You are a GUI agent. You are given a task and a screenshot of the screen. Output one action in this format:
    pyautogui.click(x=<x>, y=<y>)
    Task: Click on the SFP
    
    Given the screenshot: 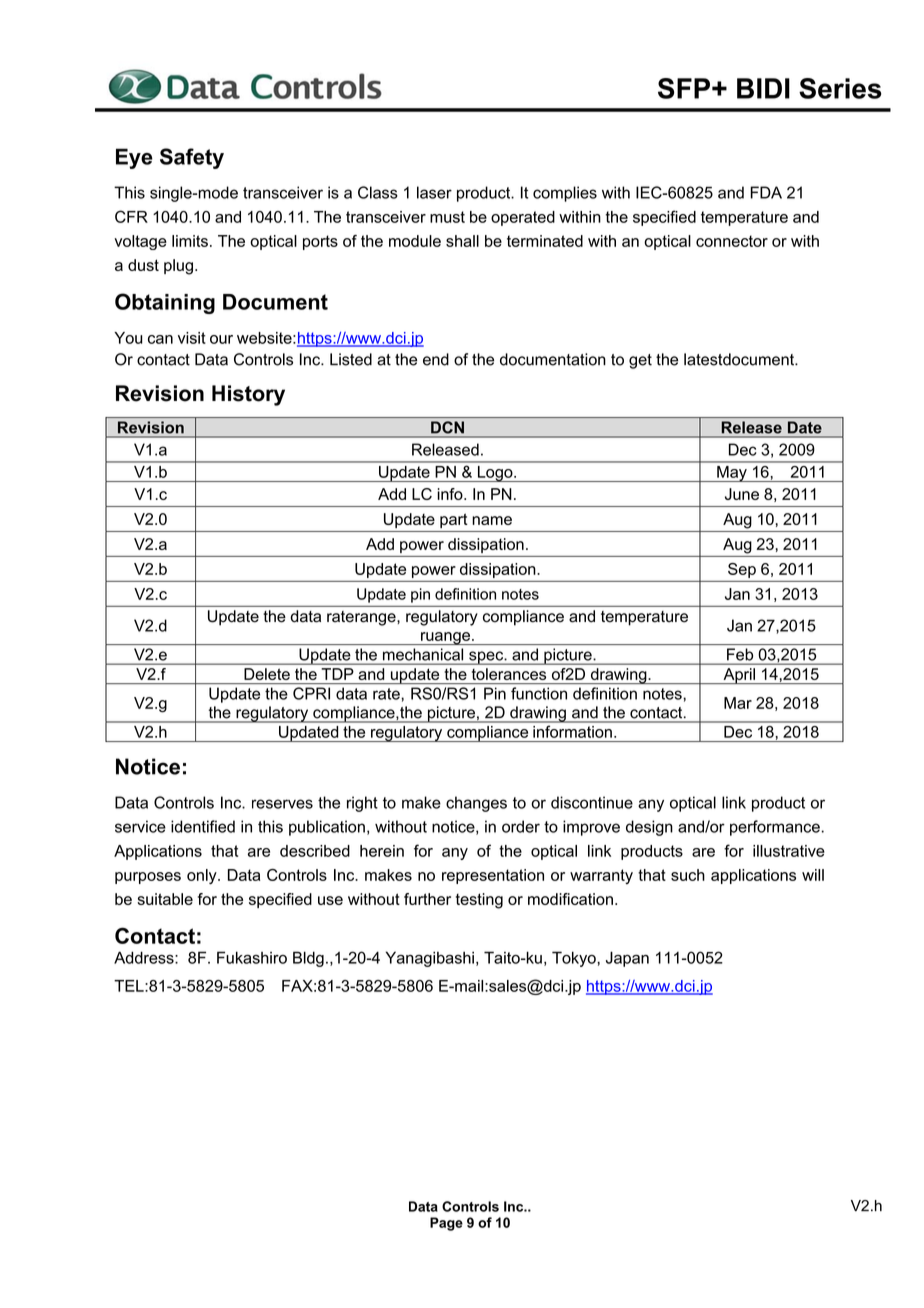 What is the action you would take?
    pyautogui.click(x=684, y=88)
